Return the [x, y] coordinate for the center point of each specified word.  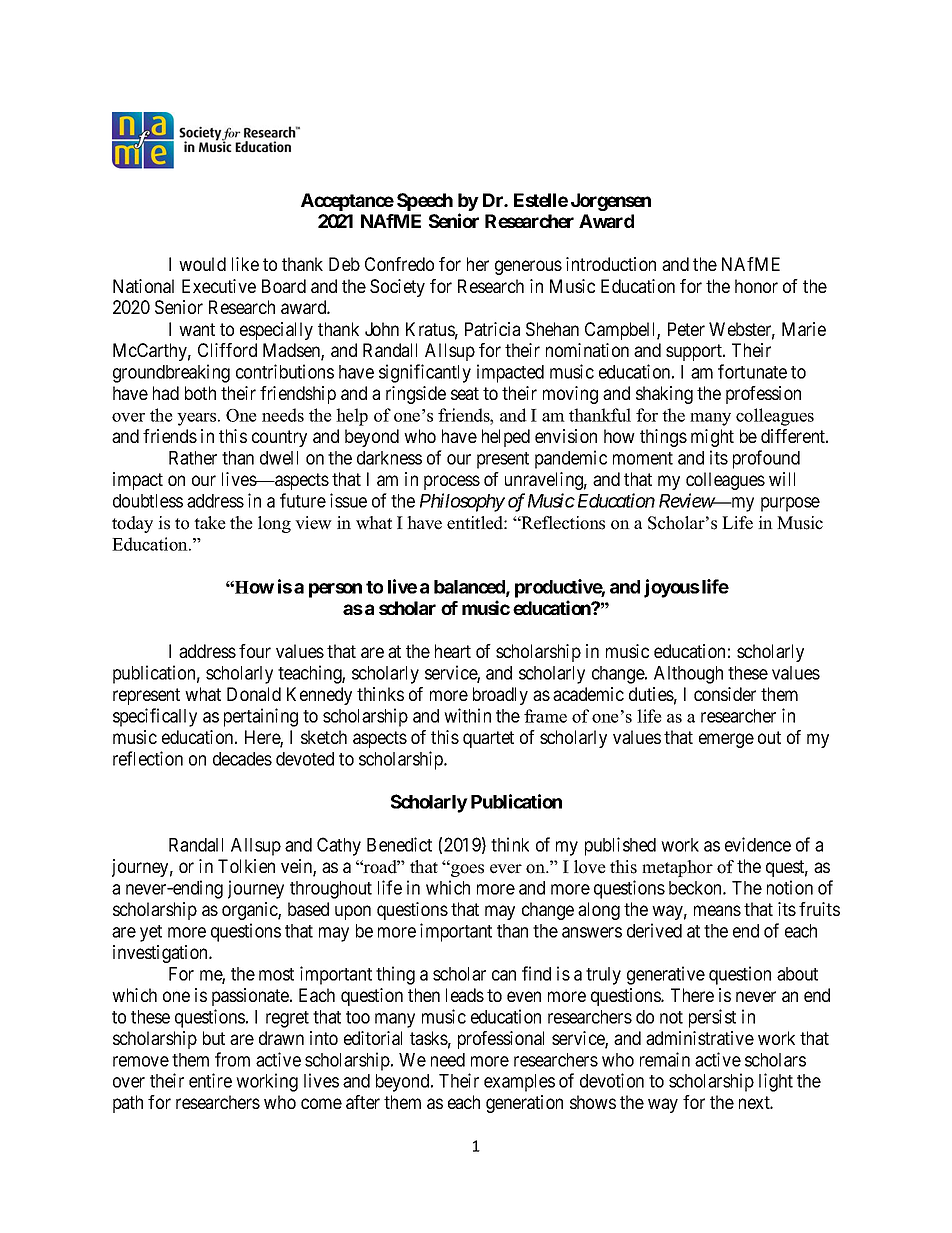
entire [210, 1080]
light [776, 1082]
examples [519, 1083]
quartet [488, 739]
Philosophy [462, 502]
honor [756, 286]
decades [242, 759]
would [202, 264]
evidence [758, 844]
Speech [425, 202]
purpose [790, 504]
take [210, 523]
